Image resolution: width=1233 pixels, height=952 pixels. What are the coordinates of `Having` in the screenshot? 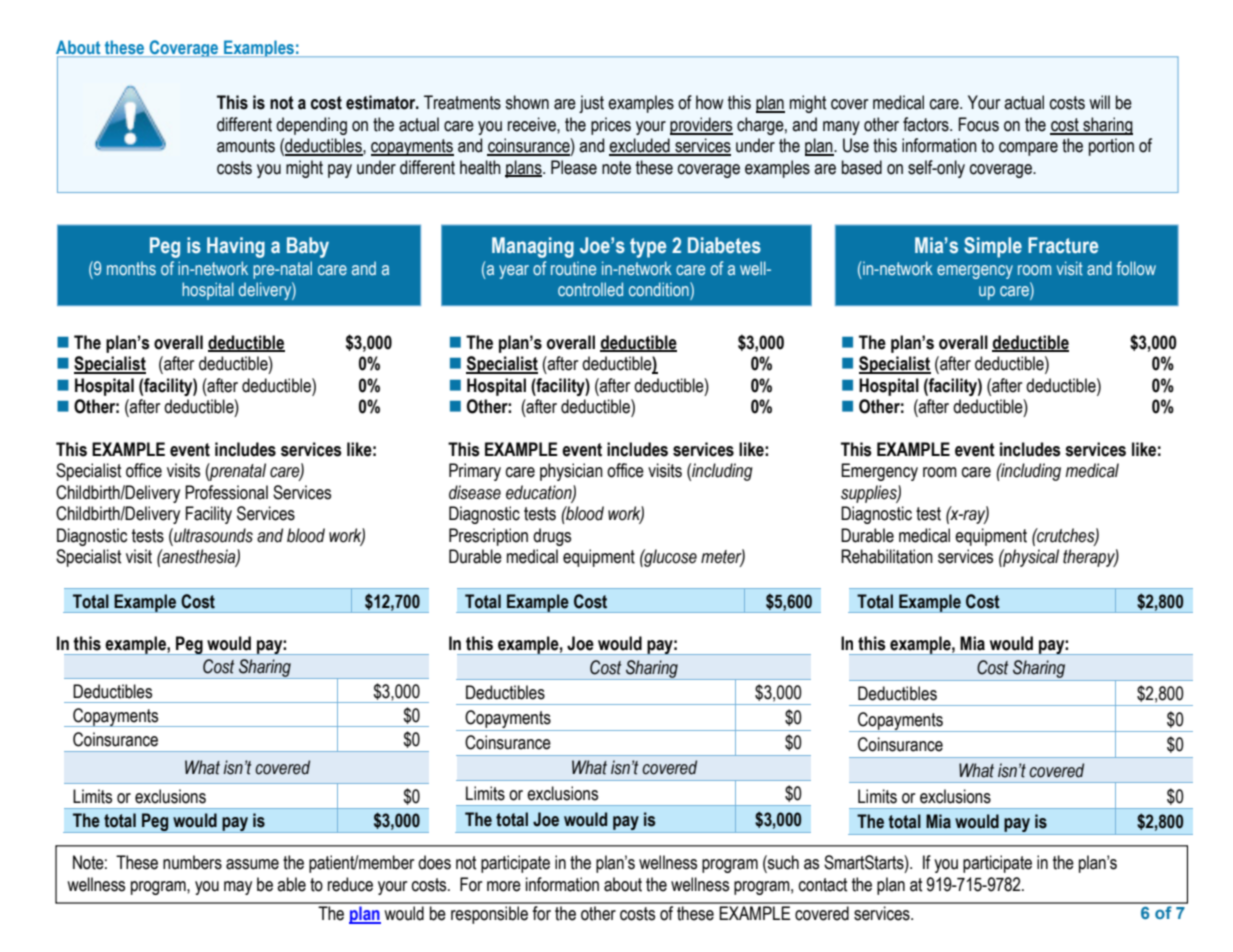 It's located at (236, 247).
